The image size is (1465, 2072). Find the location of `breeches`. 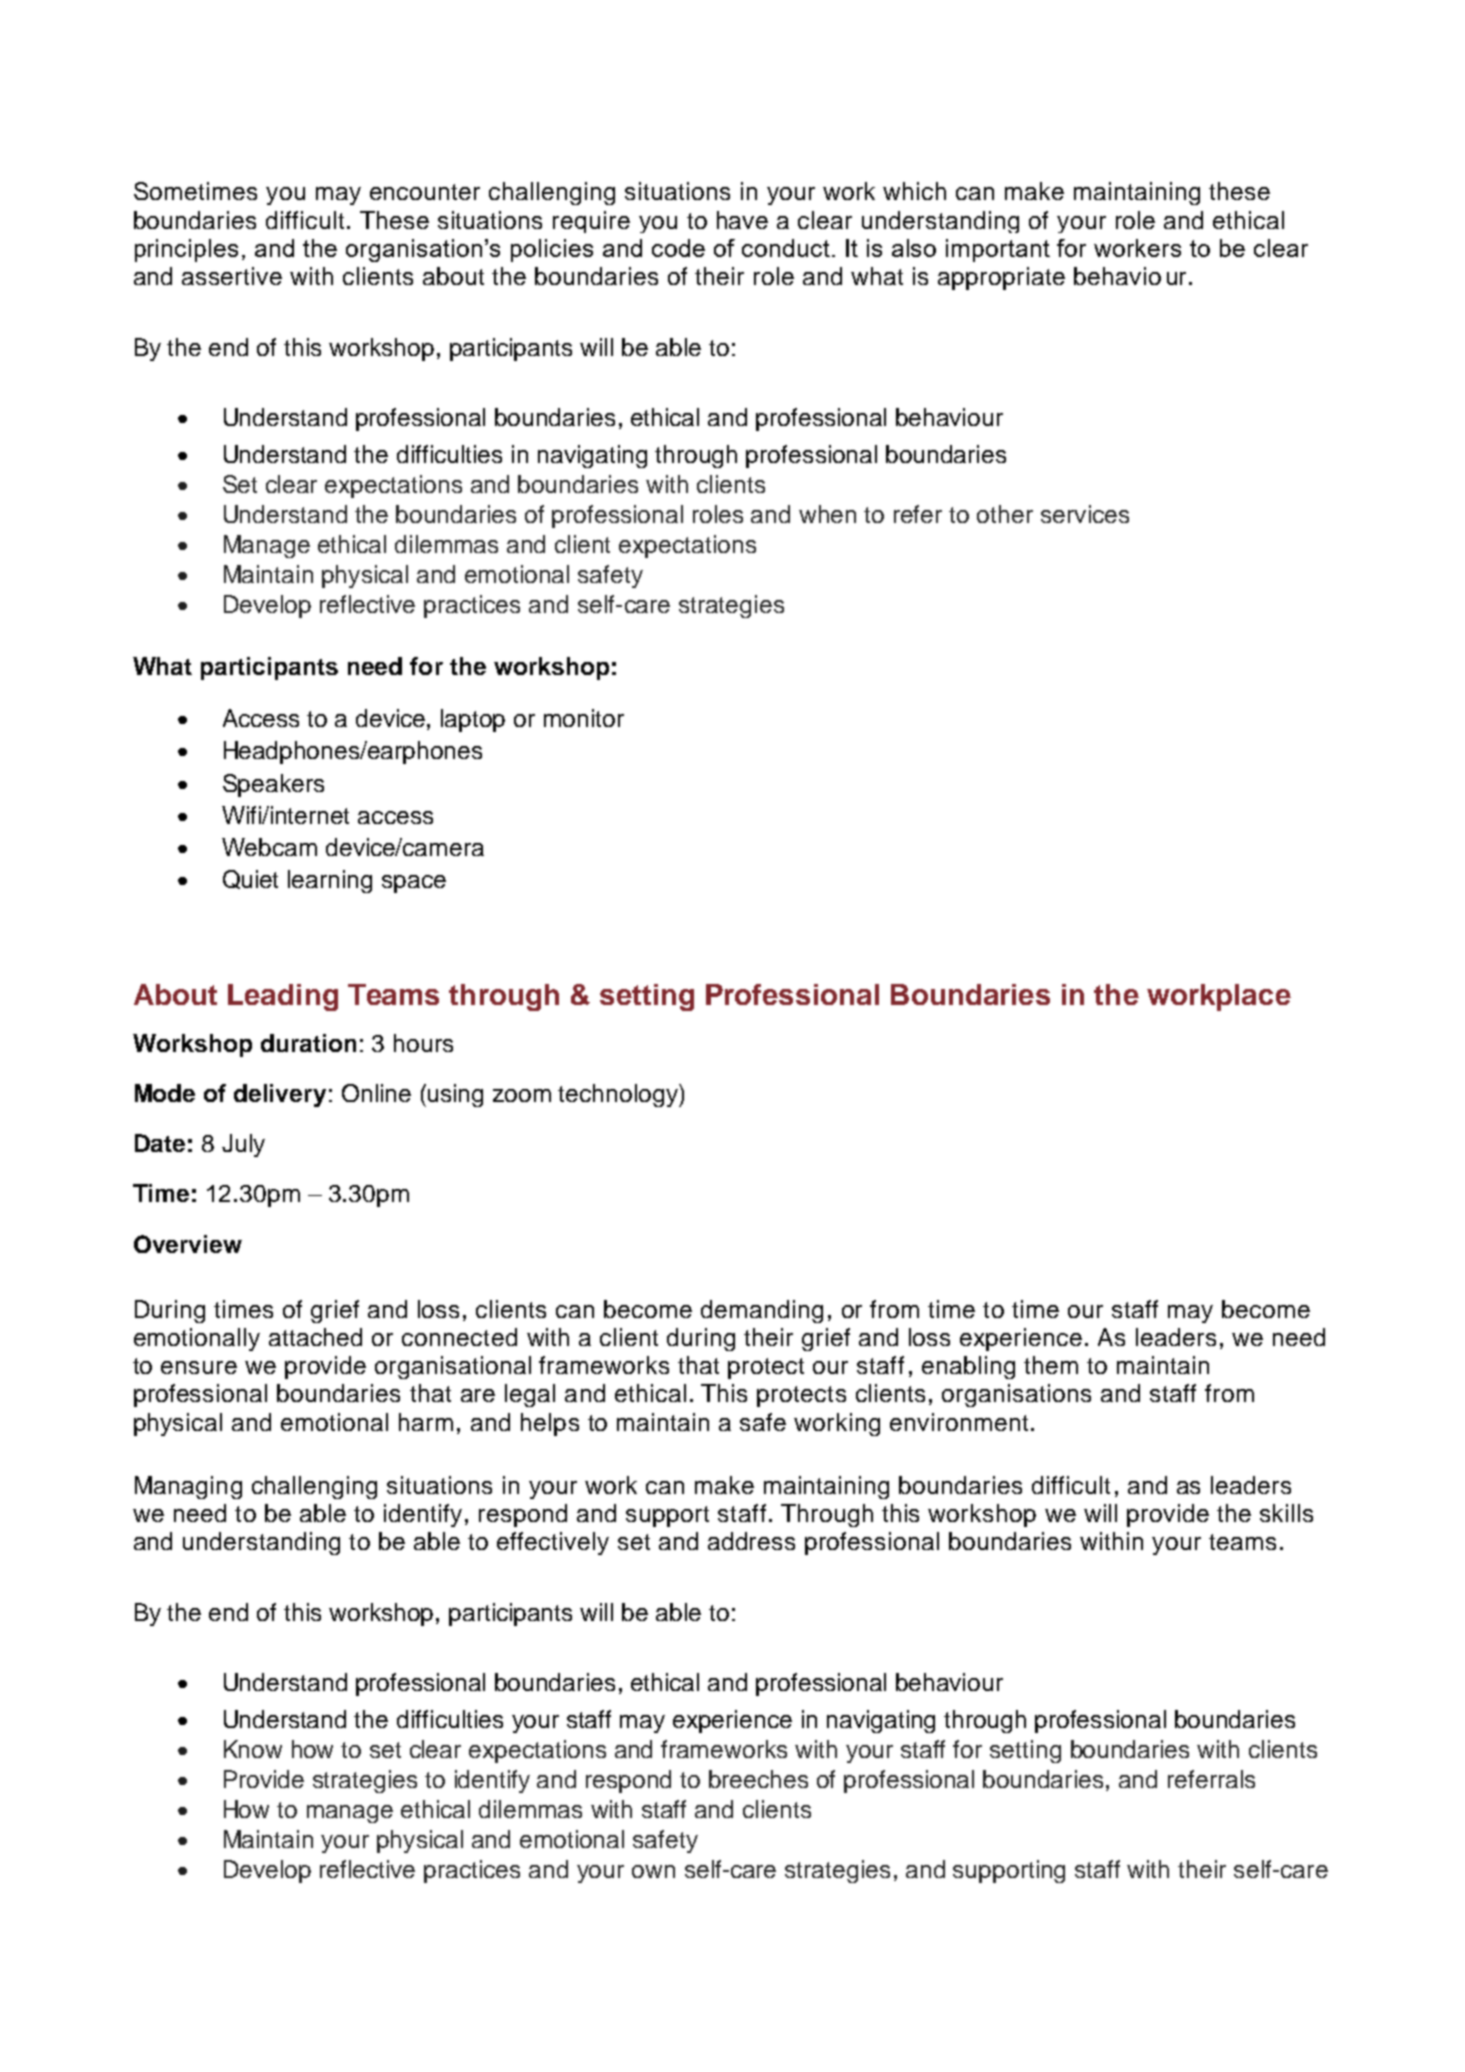

breeches is located at coordinates (758, 1779).
